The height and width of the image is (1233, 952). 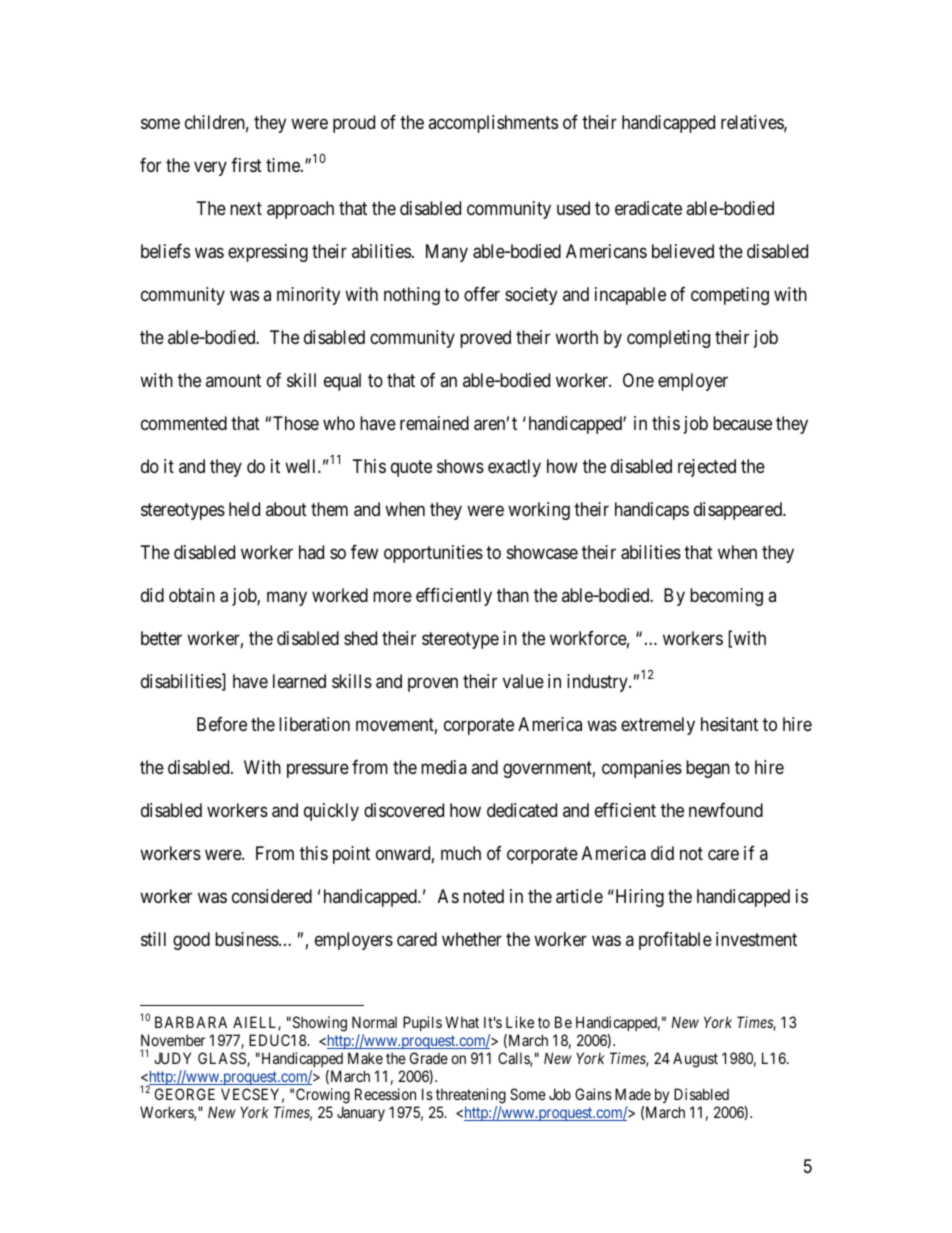 What do you see at coordinates (192, 595) in the image?
I see `obtain` at bounding box center [192, 595].
